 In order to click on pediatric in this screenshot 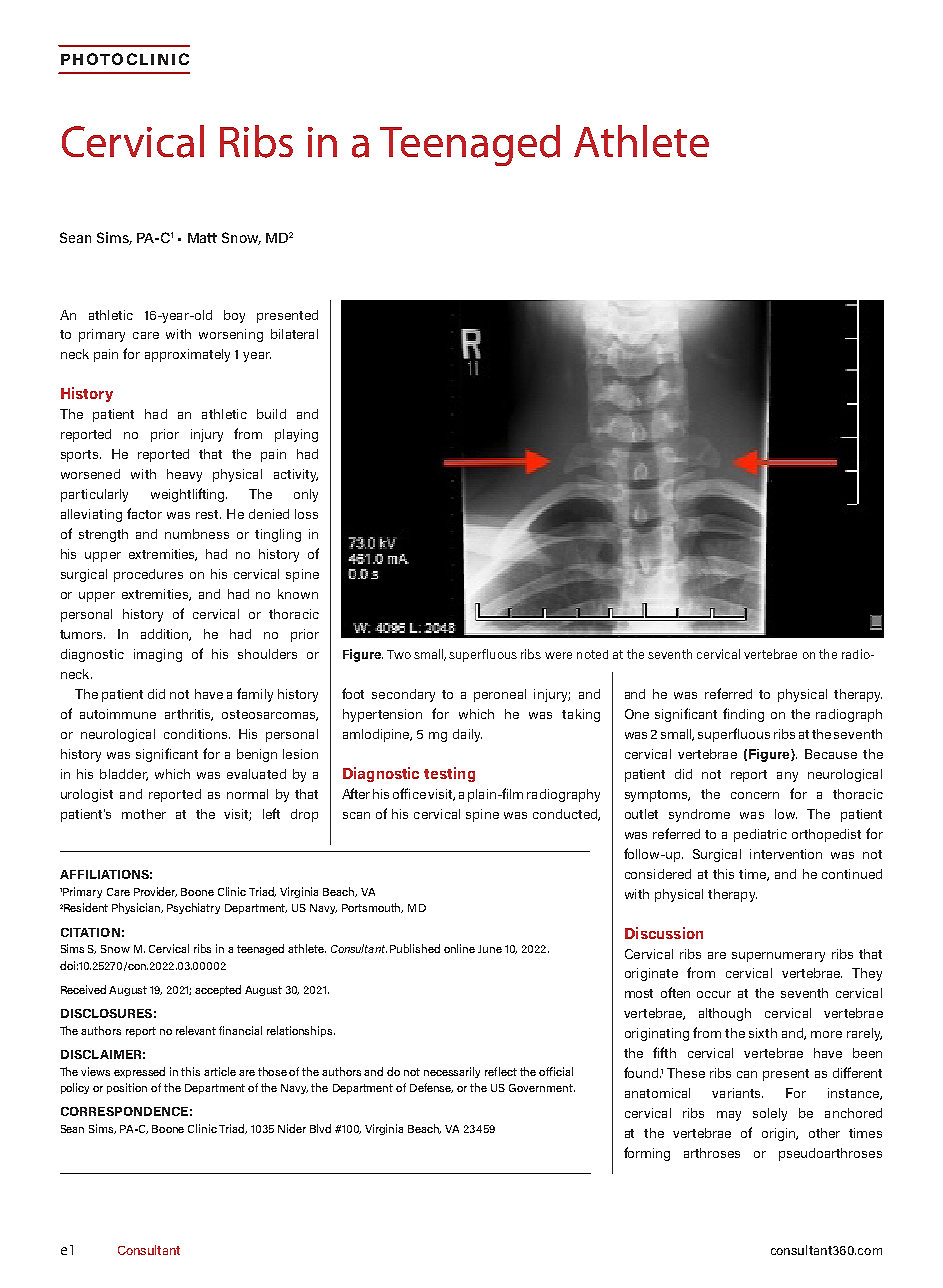, I will do `click(760, 835)`.
